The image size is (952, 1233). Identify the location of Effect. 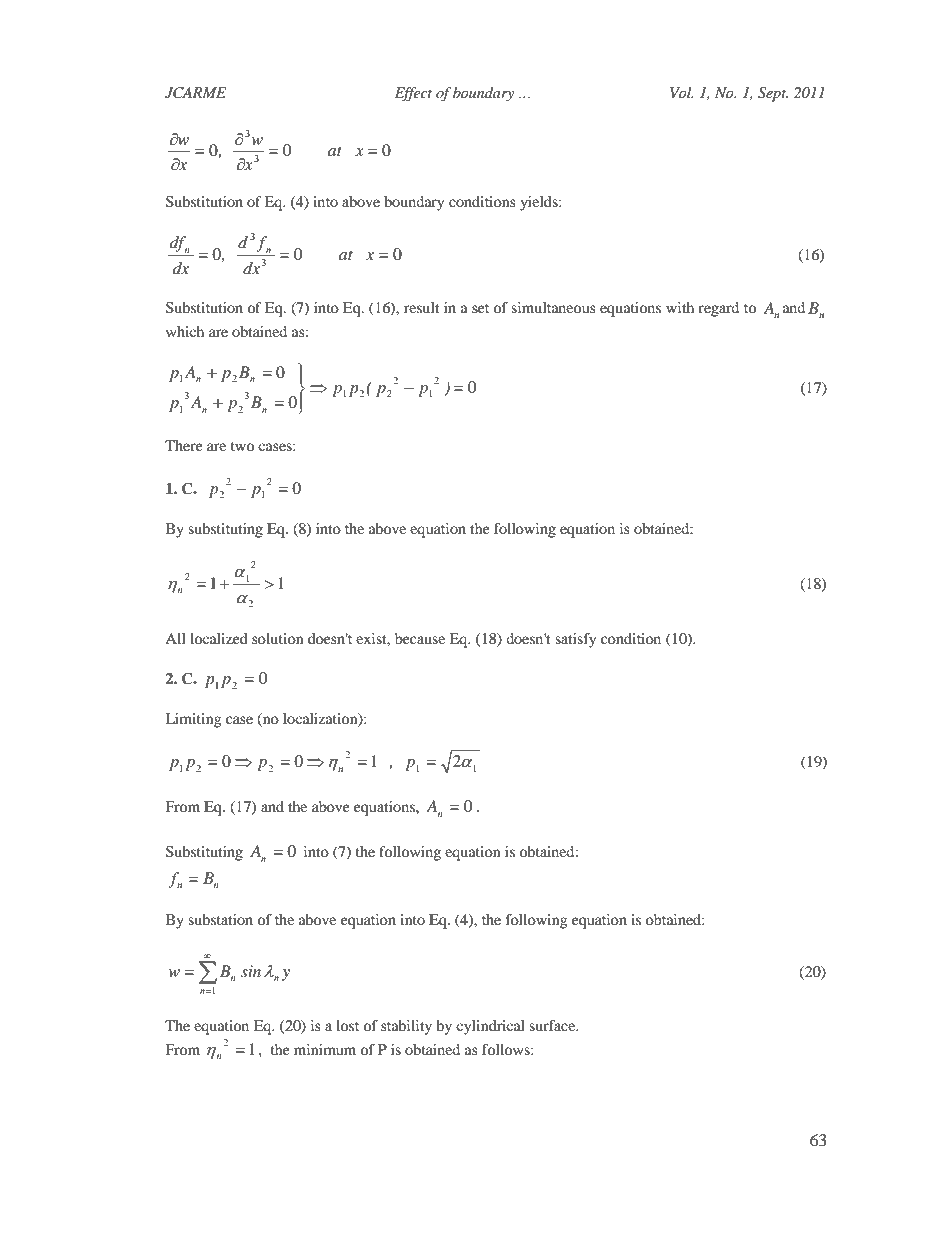
(413, 94).
